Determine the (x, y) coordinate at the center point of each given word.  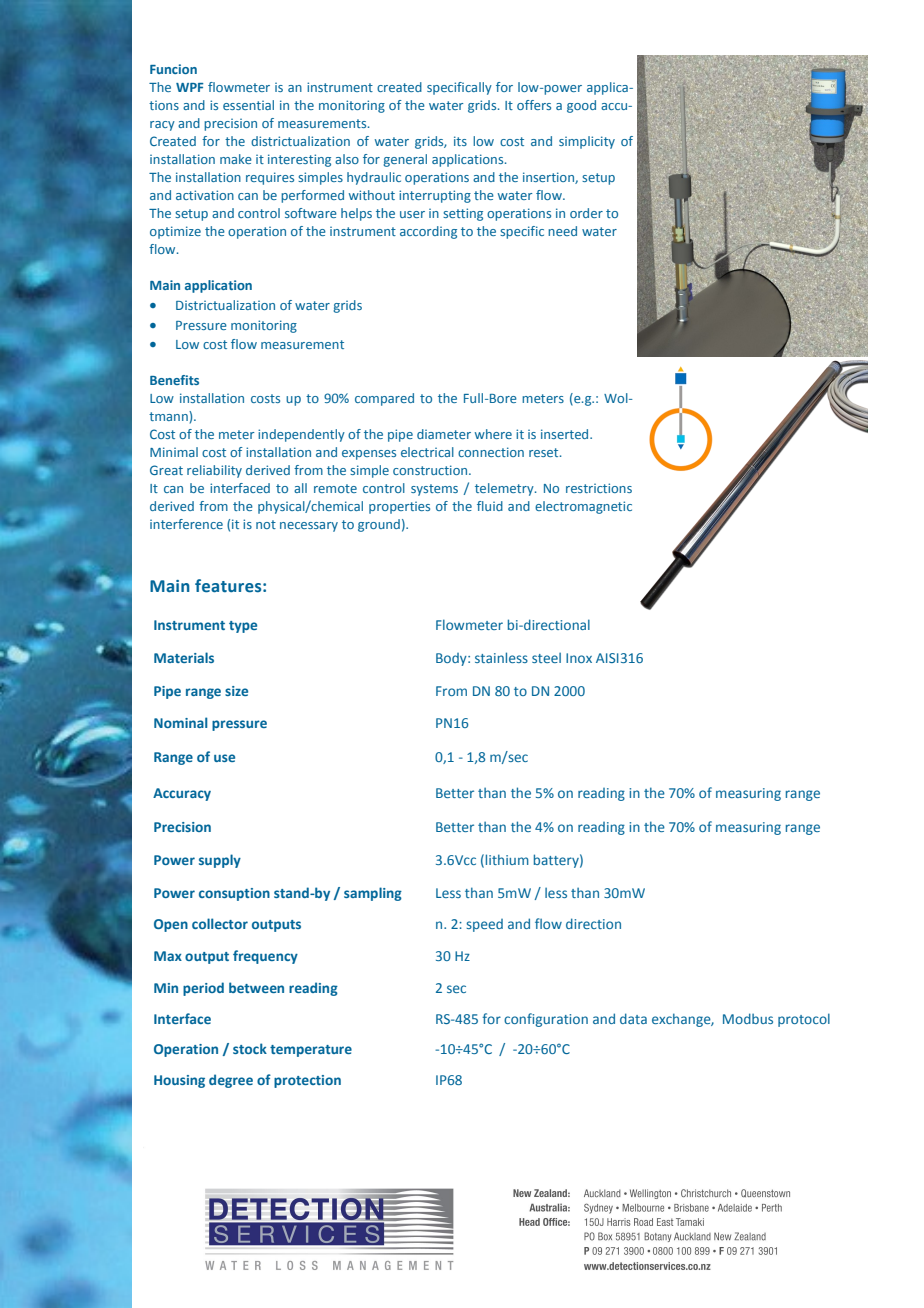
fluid (490, 506)
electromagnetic (583, 507)
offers (534, 105)
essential (248, 105)
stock (250, 1048)
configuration (546, 1020)
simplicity (587, 142)
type (243, 627)
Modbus (748, 1018)
